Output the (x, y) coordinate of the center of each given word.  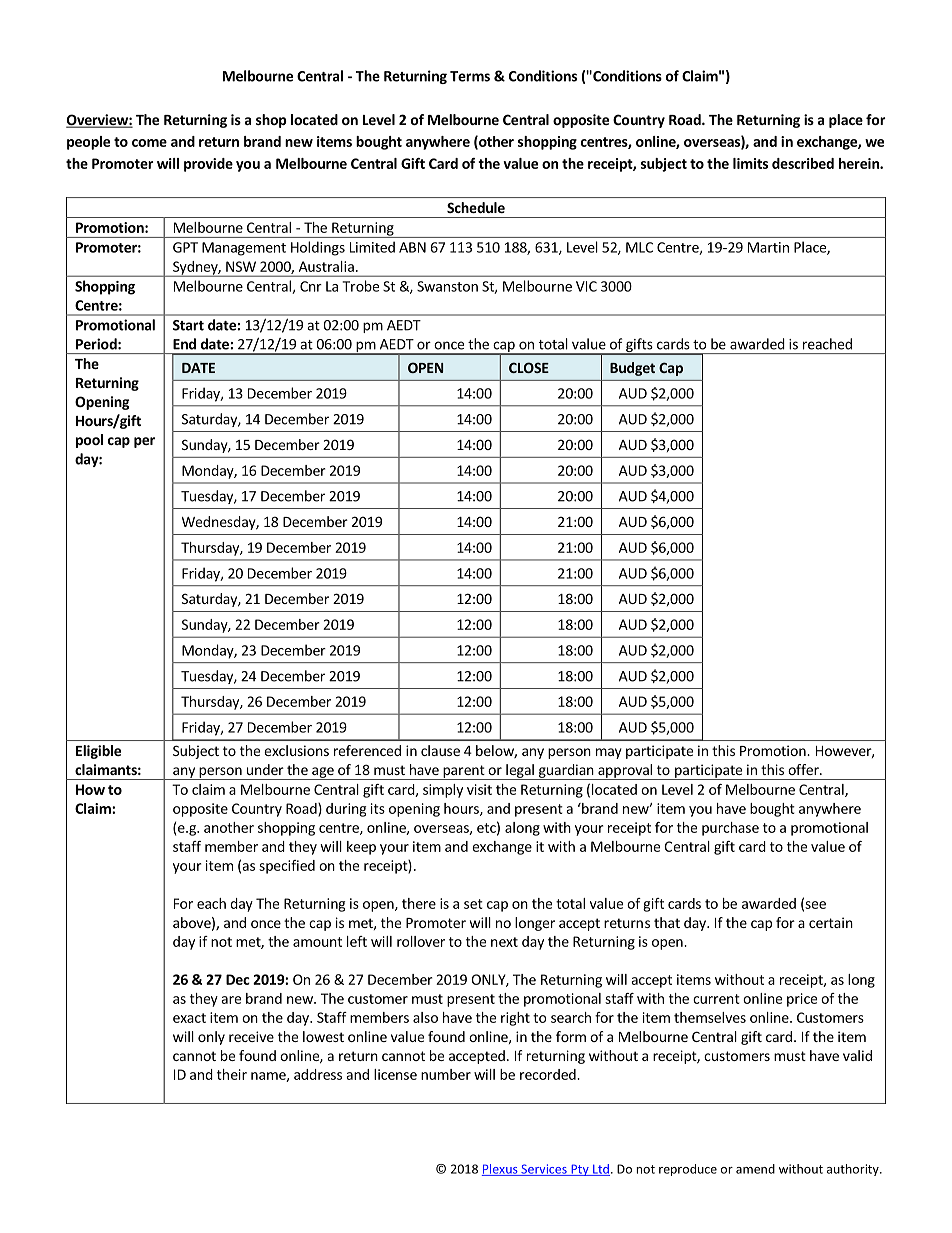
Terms (470, 76)
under (265, 769)
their (232, 1074)
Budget (632, 369)
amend (755, 1169)
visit (479, 789)
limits (750, 163)
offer (804, 769)
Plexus (501, 1170)
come (149, 143)
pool (89, 441)
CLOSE (529, 367)
